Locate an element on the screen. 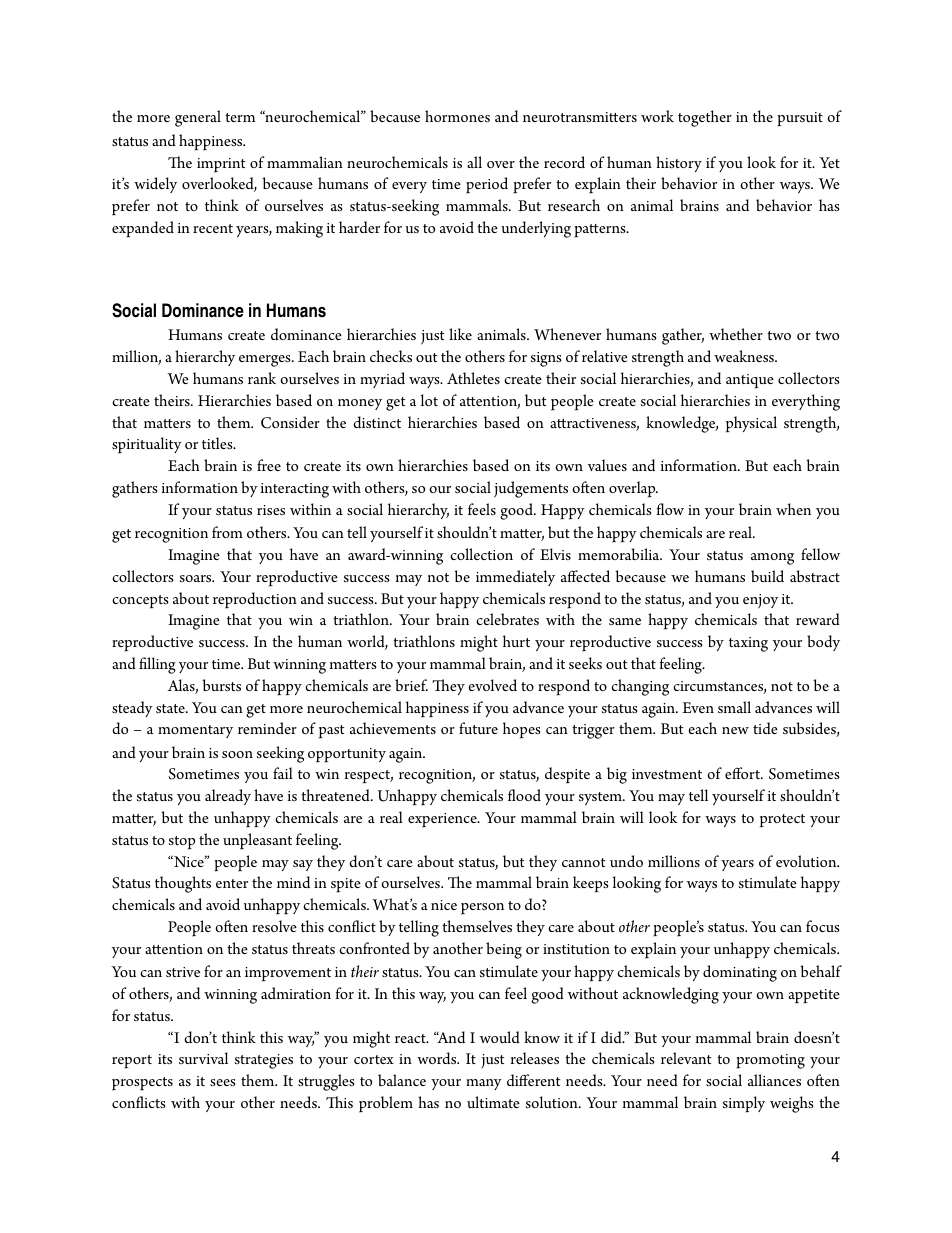 The width and height of the screenshot is (952, 1233). sees is located at coordinates (223, 1082).
